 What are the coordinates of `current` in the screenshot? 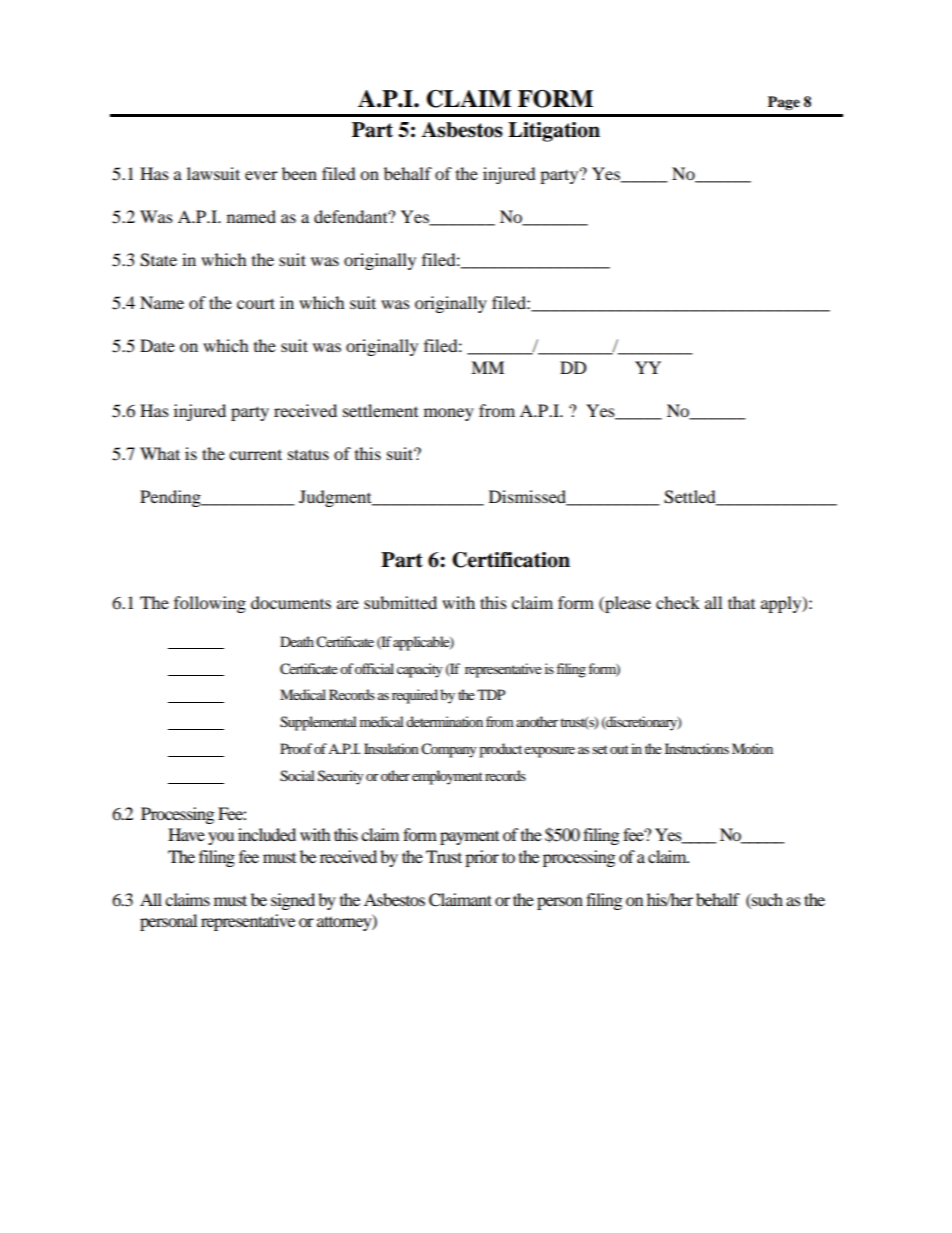 It's located at (255, 454).
